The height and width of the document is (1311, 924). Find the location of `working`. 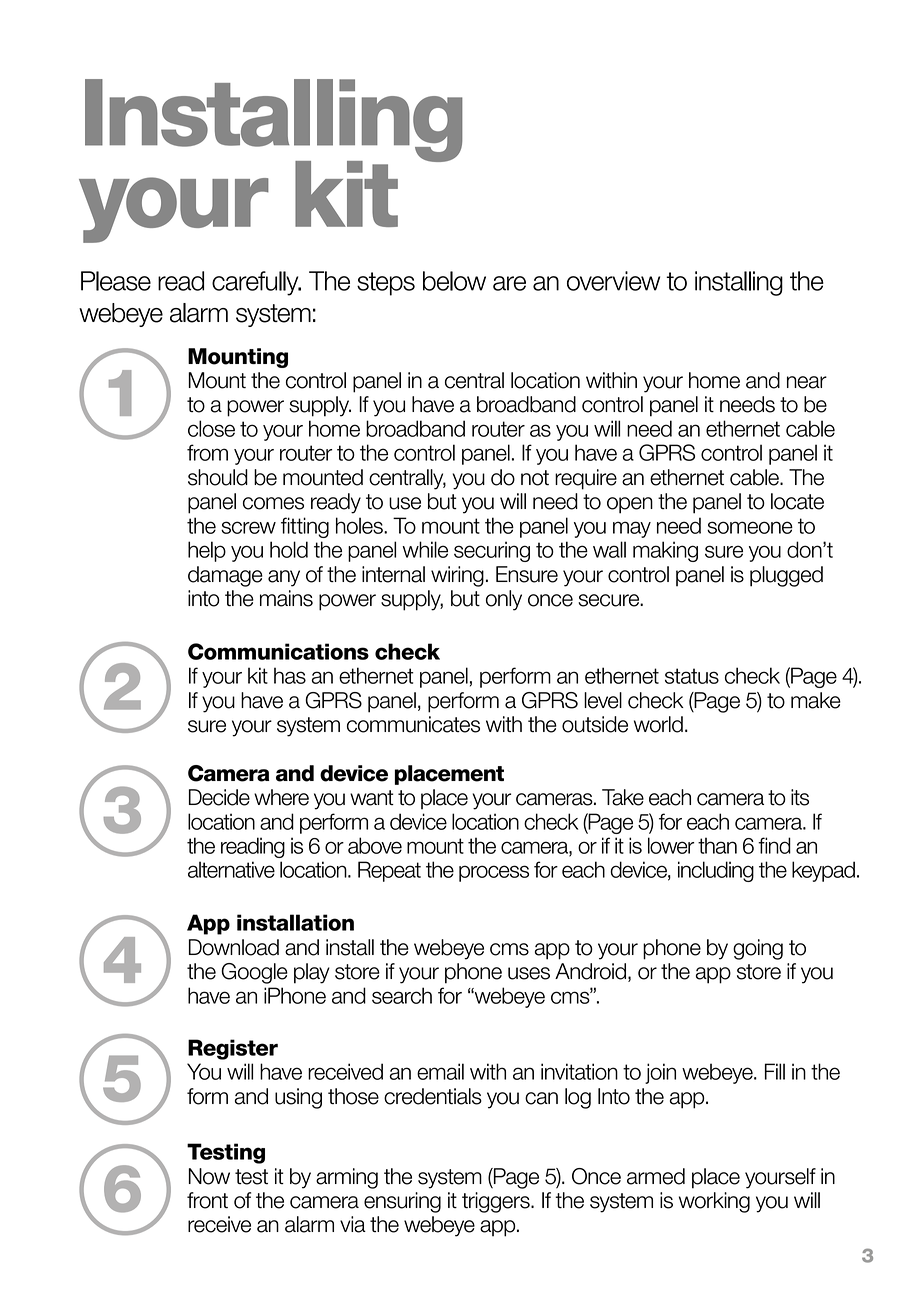

working is located at coordinates (714, 1202).
